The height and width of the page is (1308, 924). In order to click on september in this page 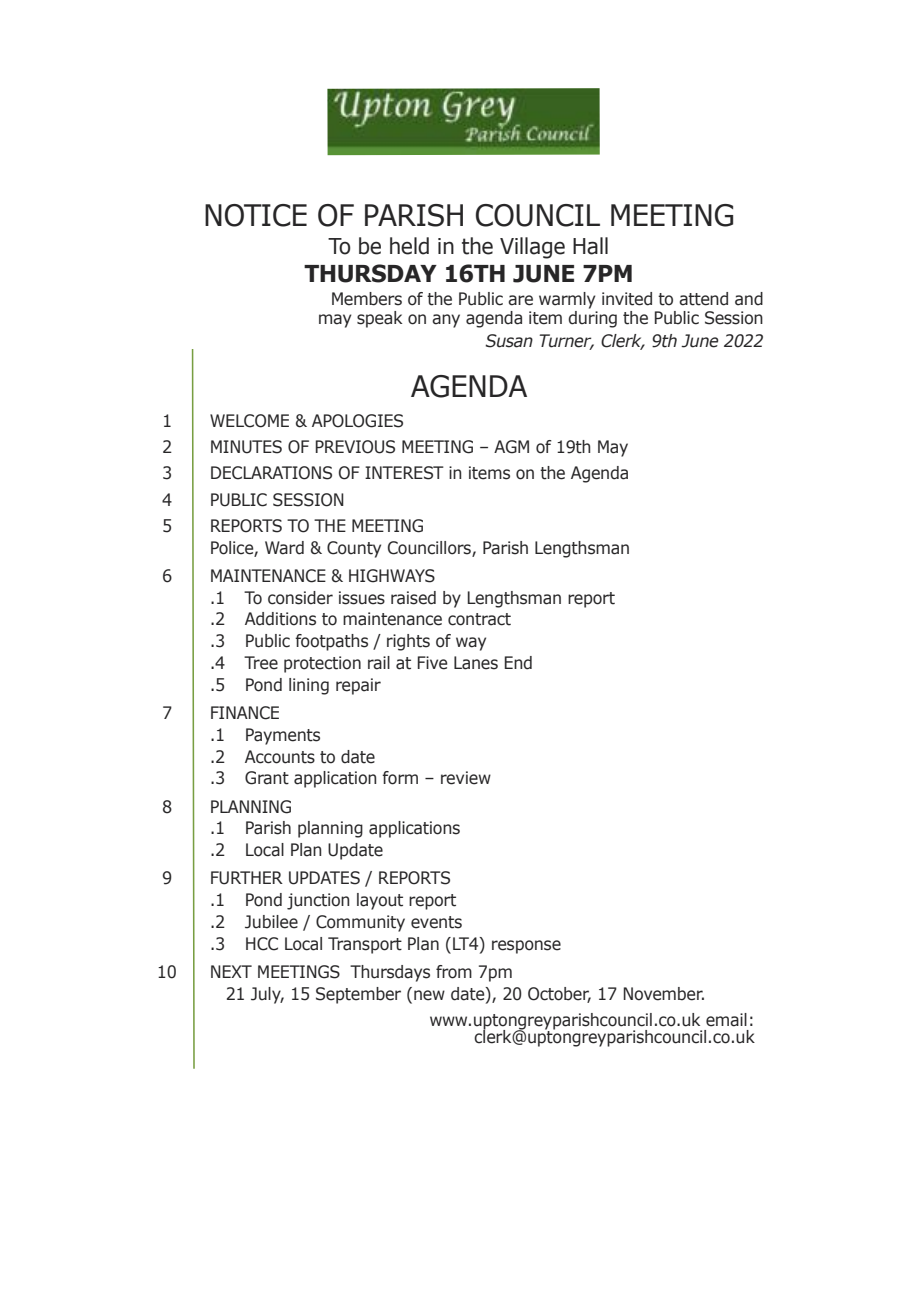, I will do `click(358, 995)`.
